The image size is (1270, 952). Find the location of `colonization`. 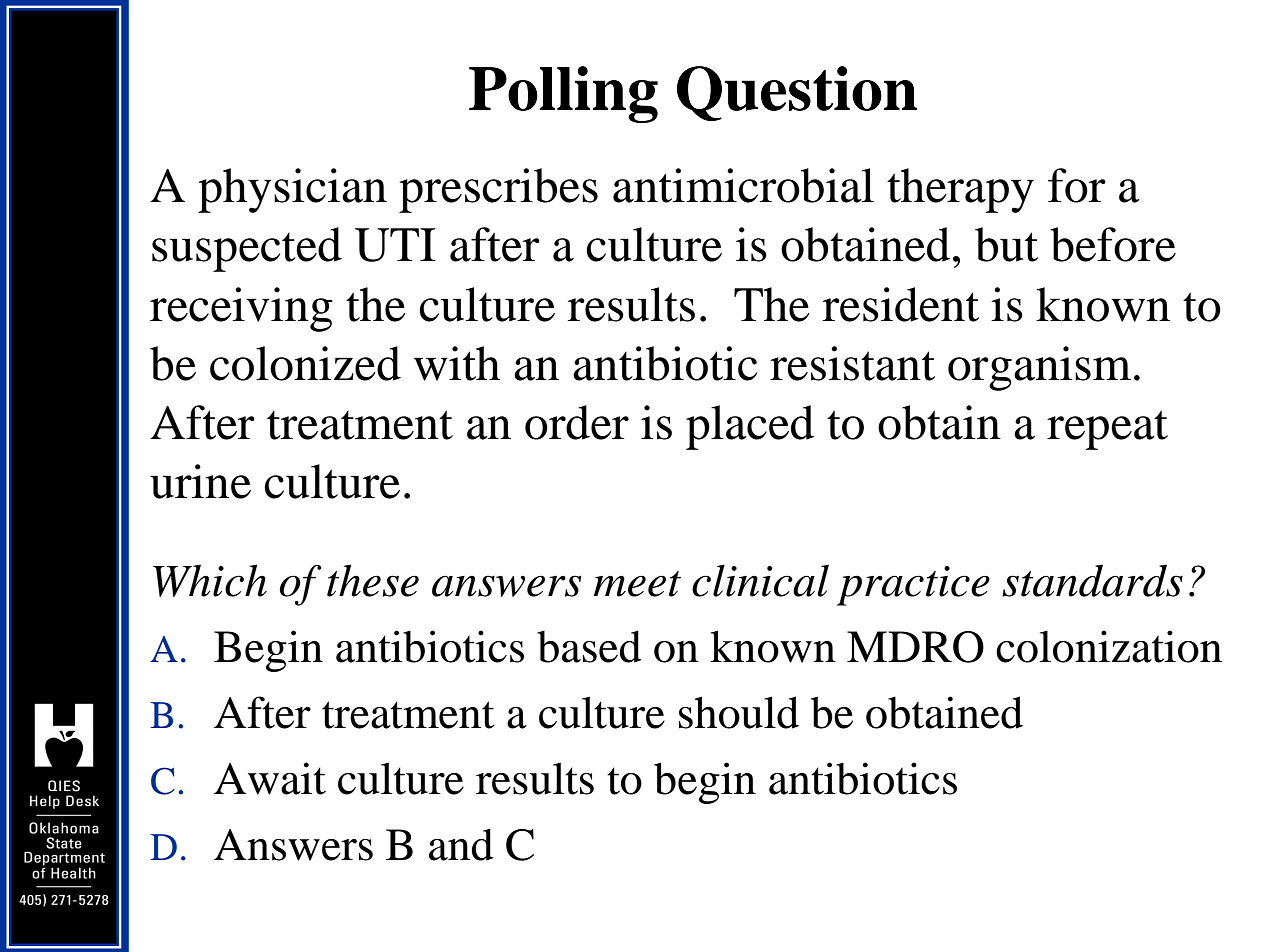

colonization is located at coordinates (1109, 646).
